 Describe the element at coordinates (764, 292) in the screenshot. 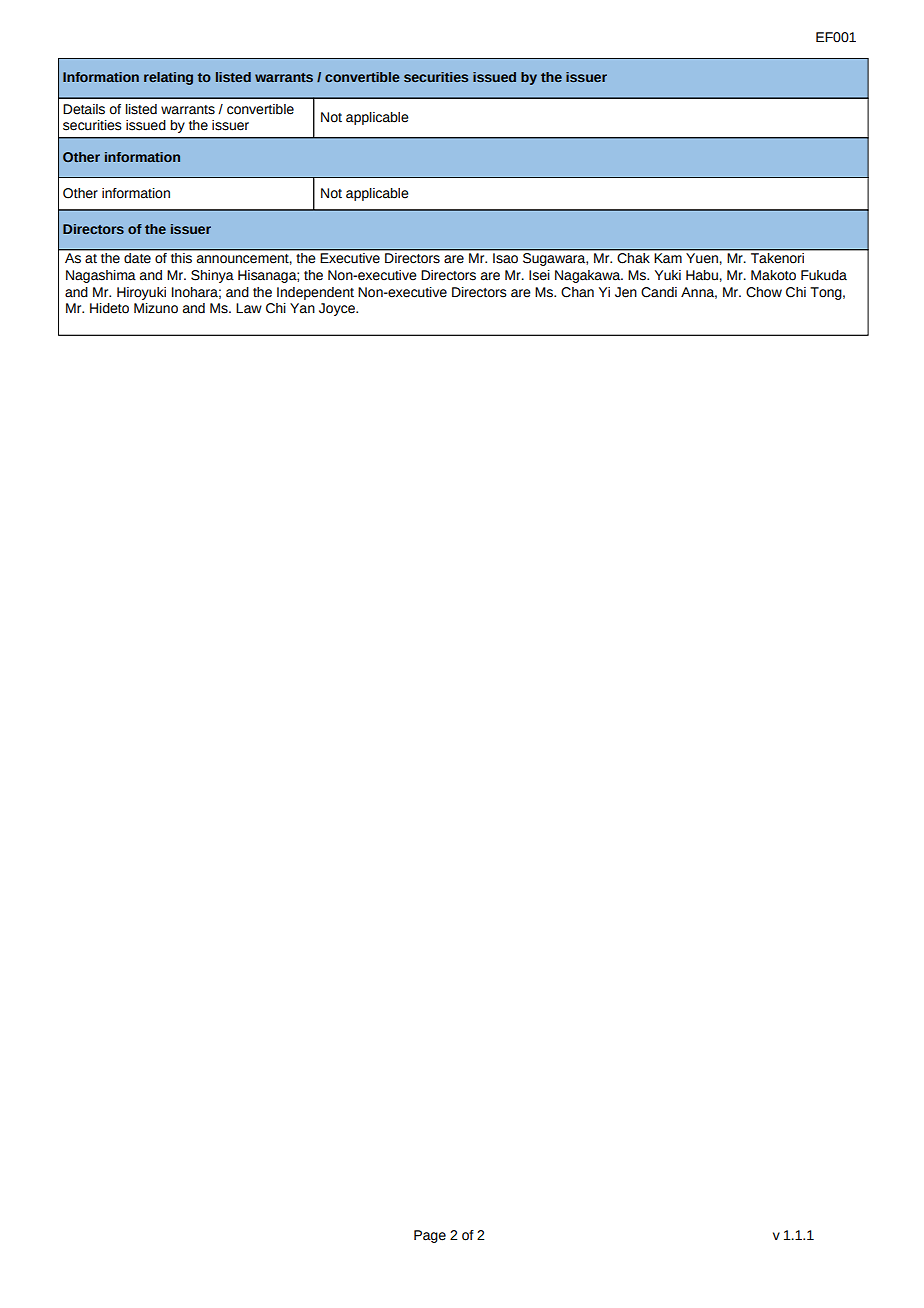

I see `Chow` at that location.
